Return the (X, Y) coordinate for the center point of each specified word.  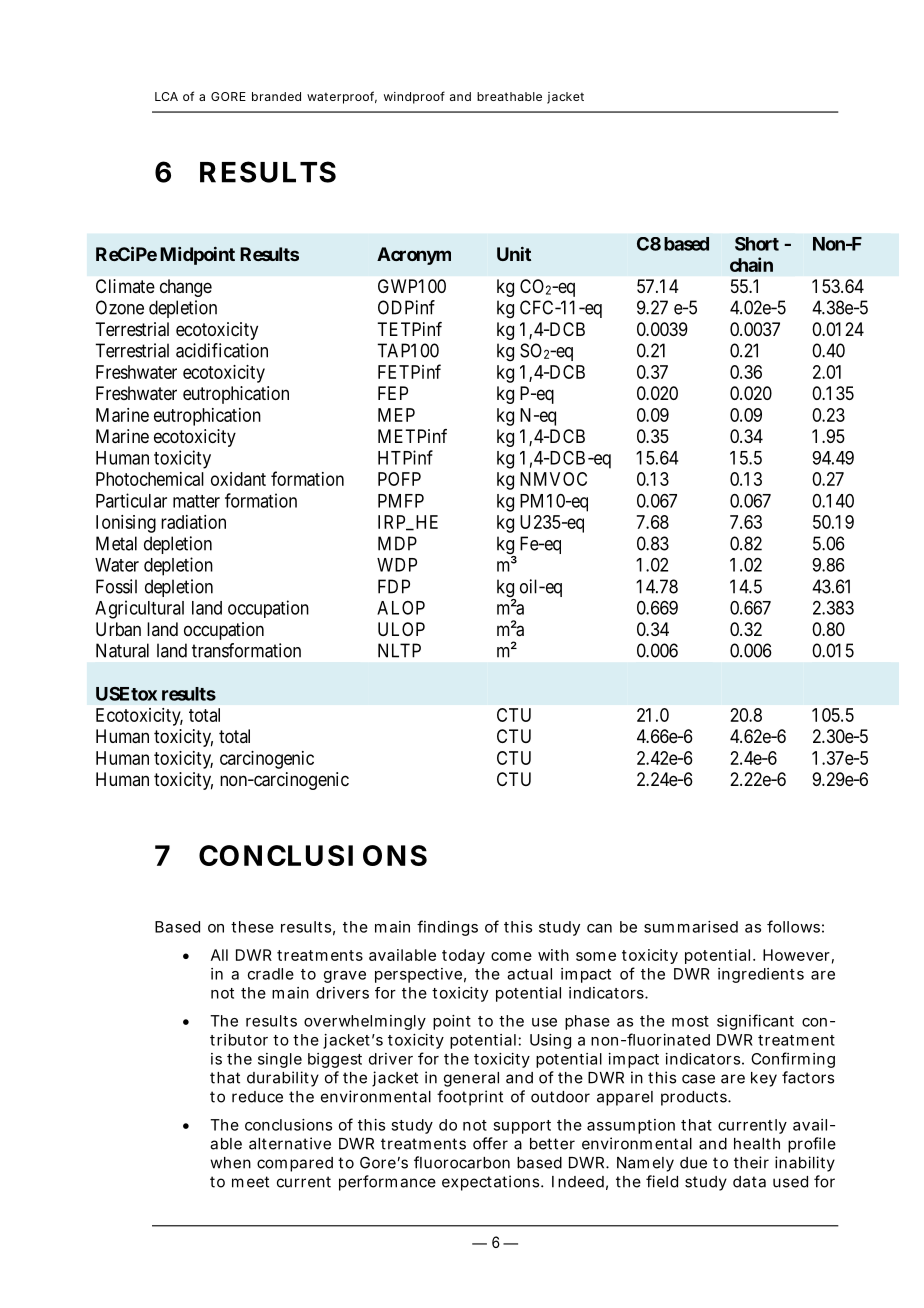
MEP (396, 415)
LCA (166, 96)
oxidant (238, 479)
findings (447, 928)
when (230, 1163)
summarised (691, 927)
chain (751, 264)
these (252, 927)
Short (757, 244)
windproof (414, 97)
